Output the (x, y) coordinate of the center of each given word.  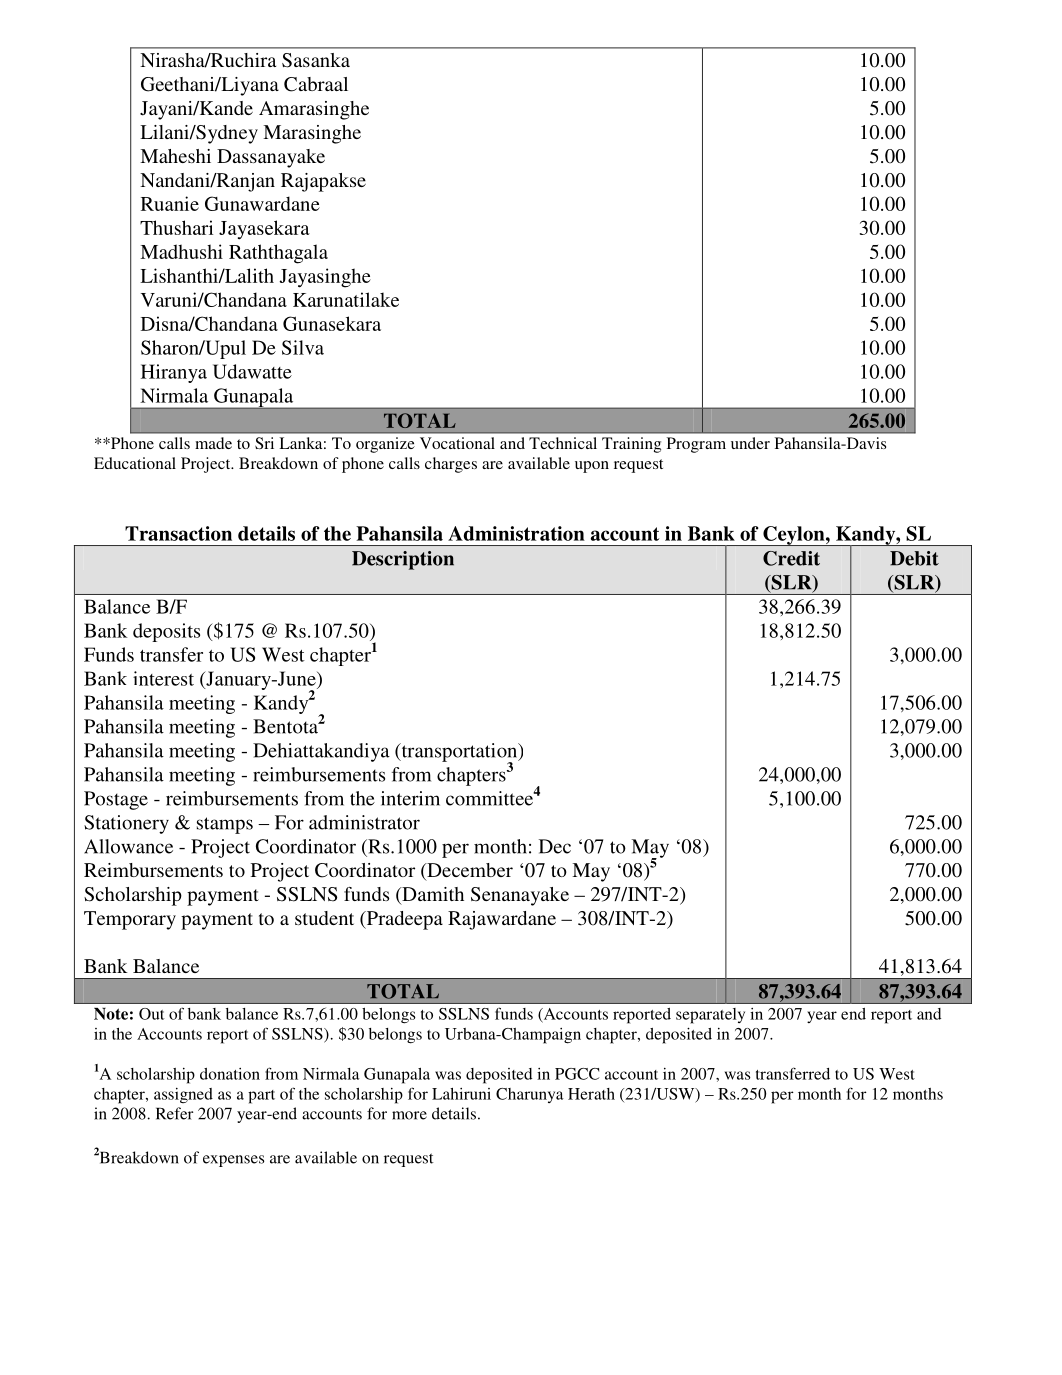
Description (403, 560)
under (750, 443)
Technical (563, 443)
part (261, 1097)
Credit (791, 558)
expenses (233, 1161)
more (409, 1115)
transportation (459, 753)
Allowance (128, 846)
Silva (303, 347)
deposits (166, 632)
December (469, 871)
